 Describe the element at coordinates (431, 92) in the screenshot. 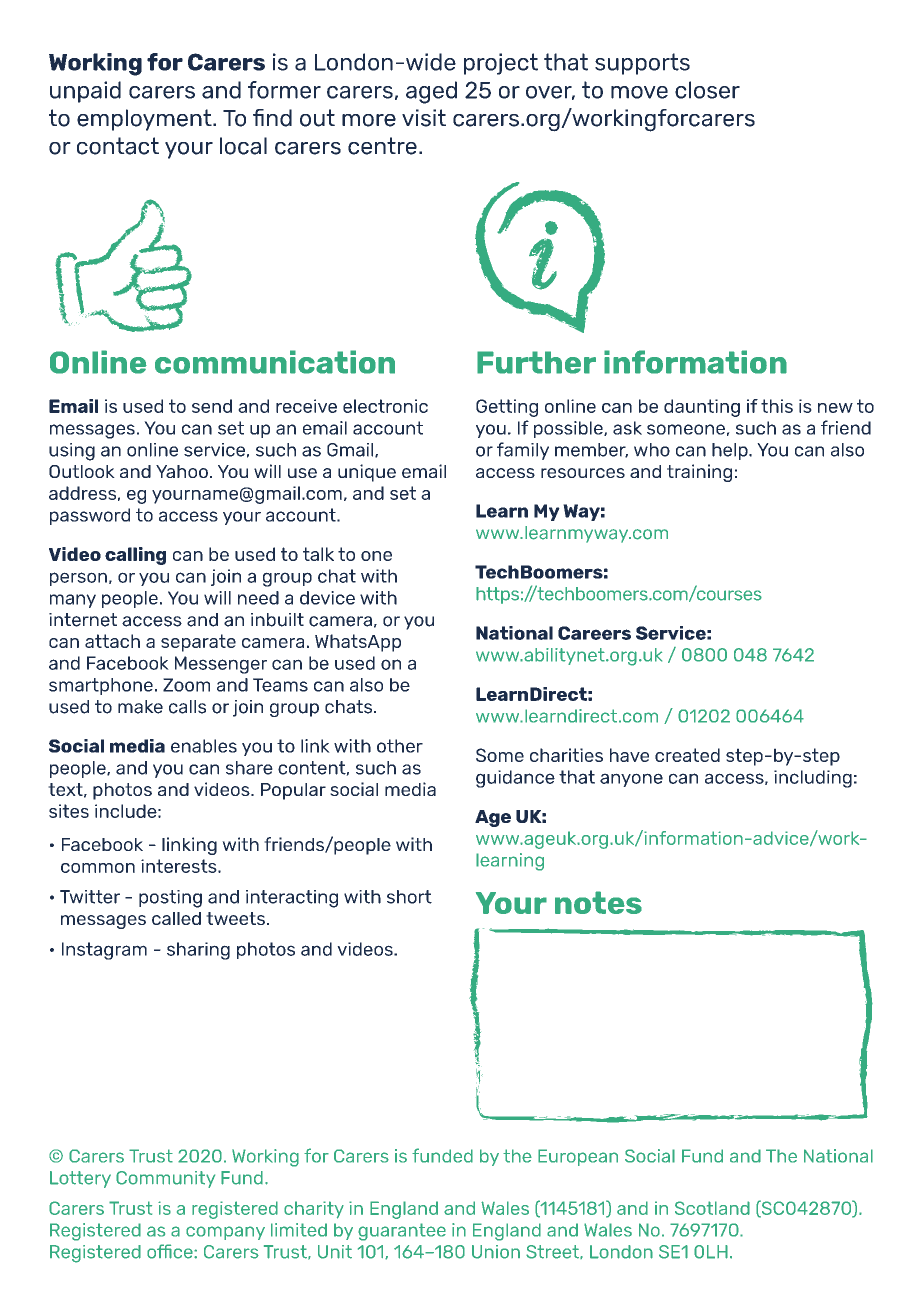

I see `aged` at that location.
